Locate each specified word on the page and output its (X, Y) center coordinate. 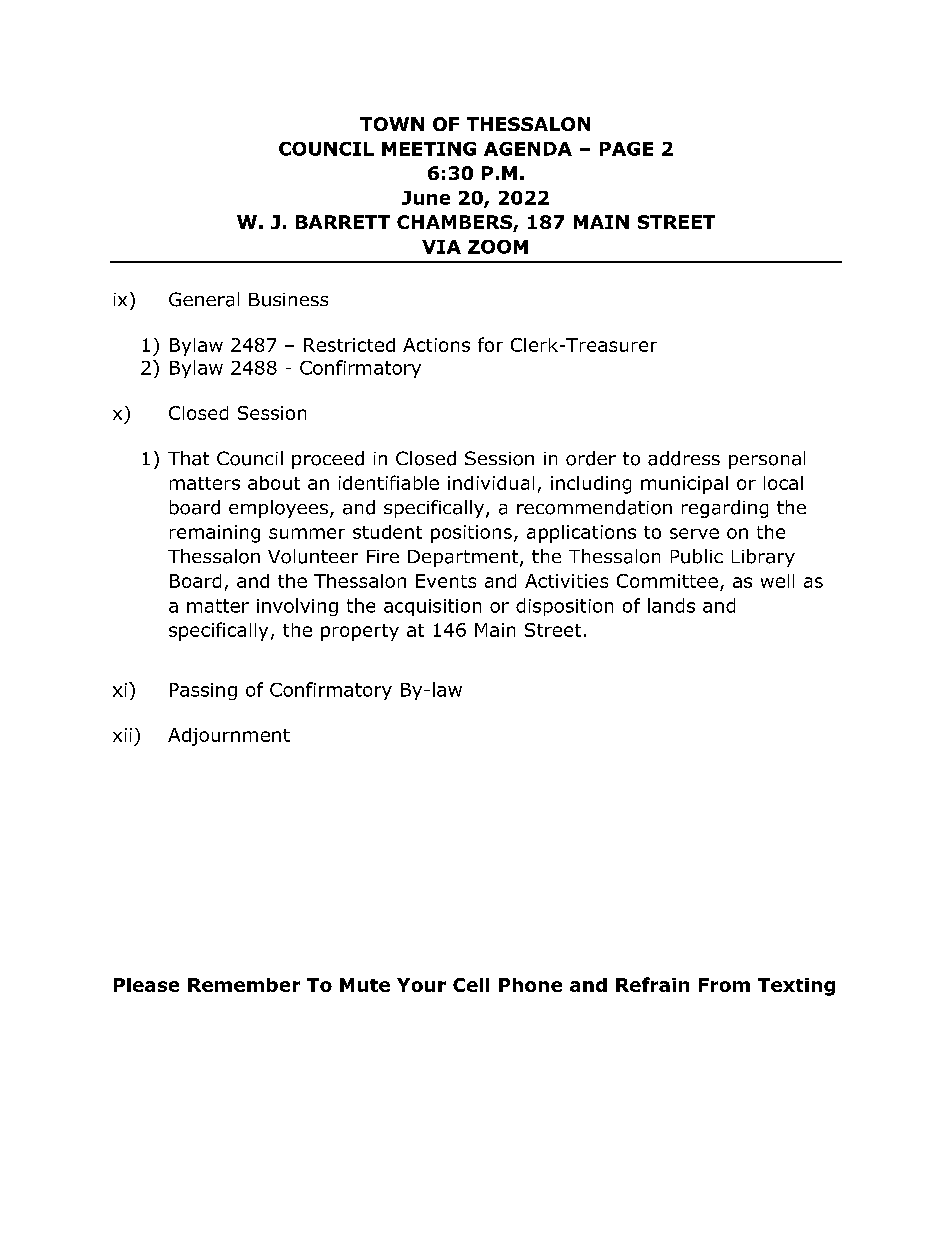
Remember (244, 985)
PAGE (626, 149)
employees (278, 509)
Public (697, 556)
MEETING (429, 149)
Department (464, 558)
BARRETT (343, 222)
